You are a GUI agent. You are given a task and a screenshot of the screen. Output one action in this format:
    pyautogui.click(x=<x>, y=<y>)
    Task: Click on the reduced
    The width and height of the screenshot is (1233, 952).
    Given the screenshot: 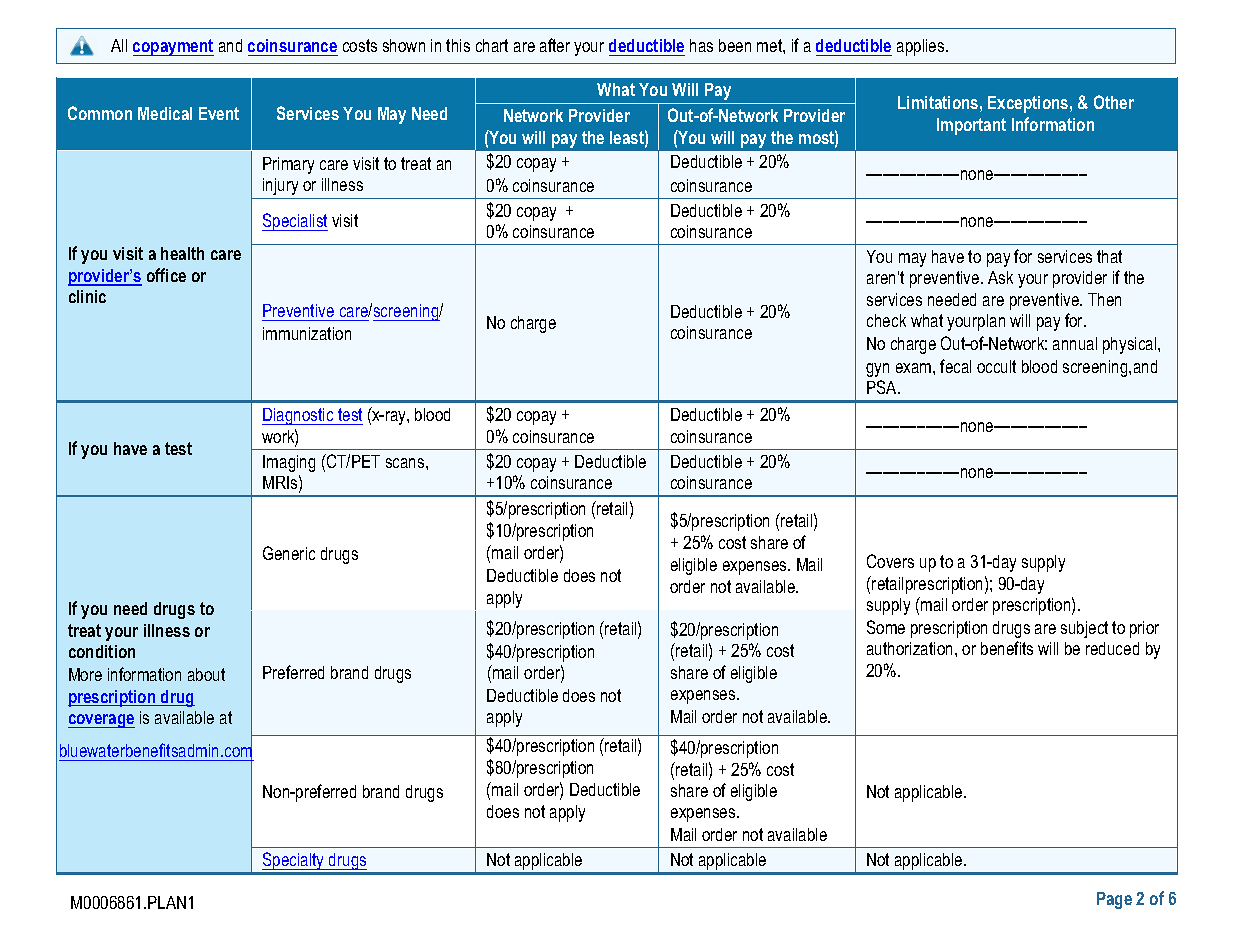 What is the action you would take?
    pyautogui.click(x=1112, y=648)
